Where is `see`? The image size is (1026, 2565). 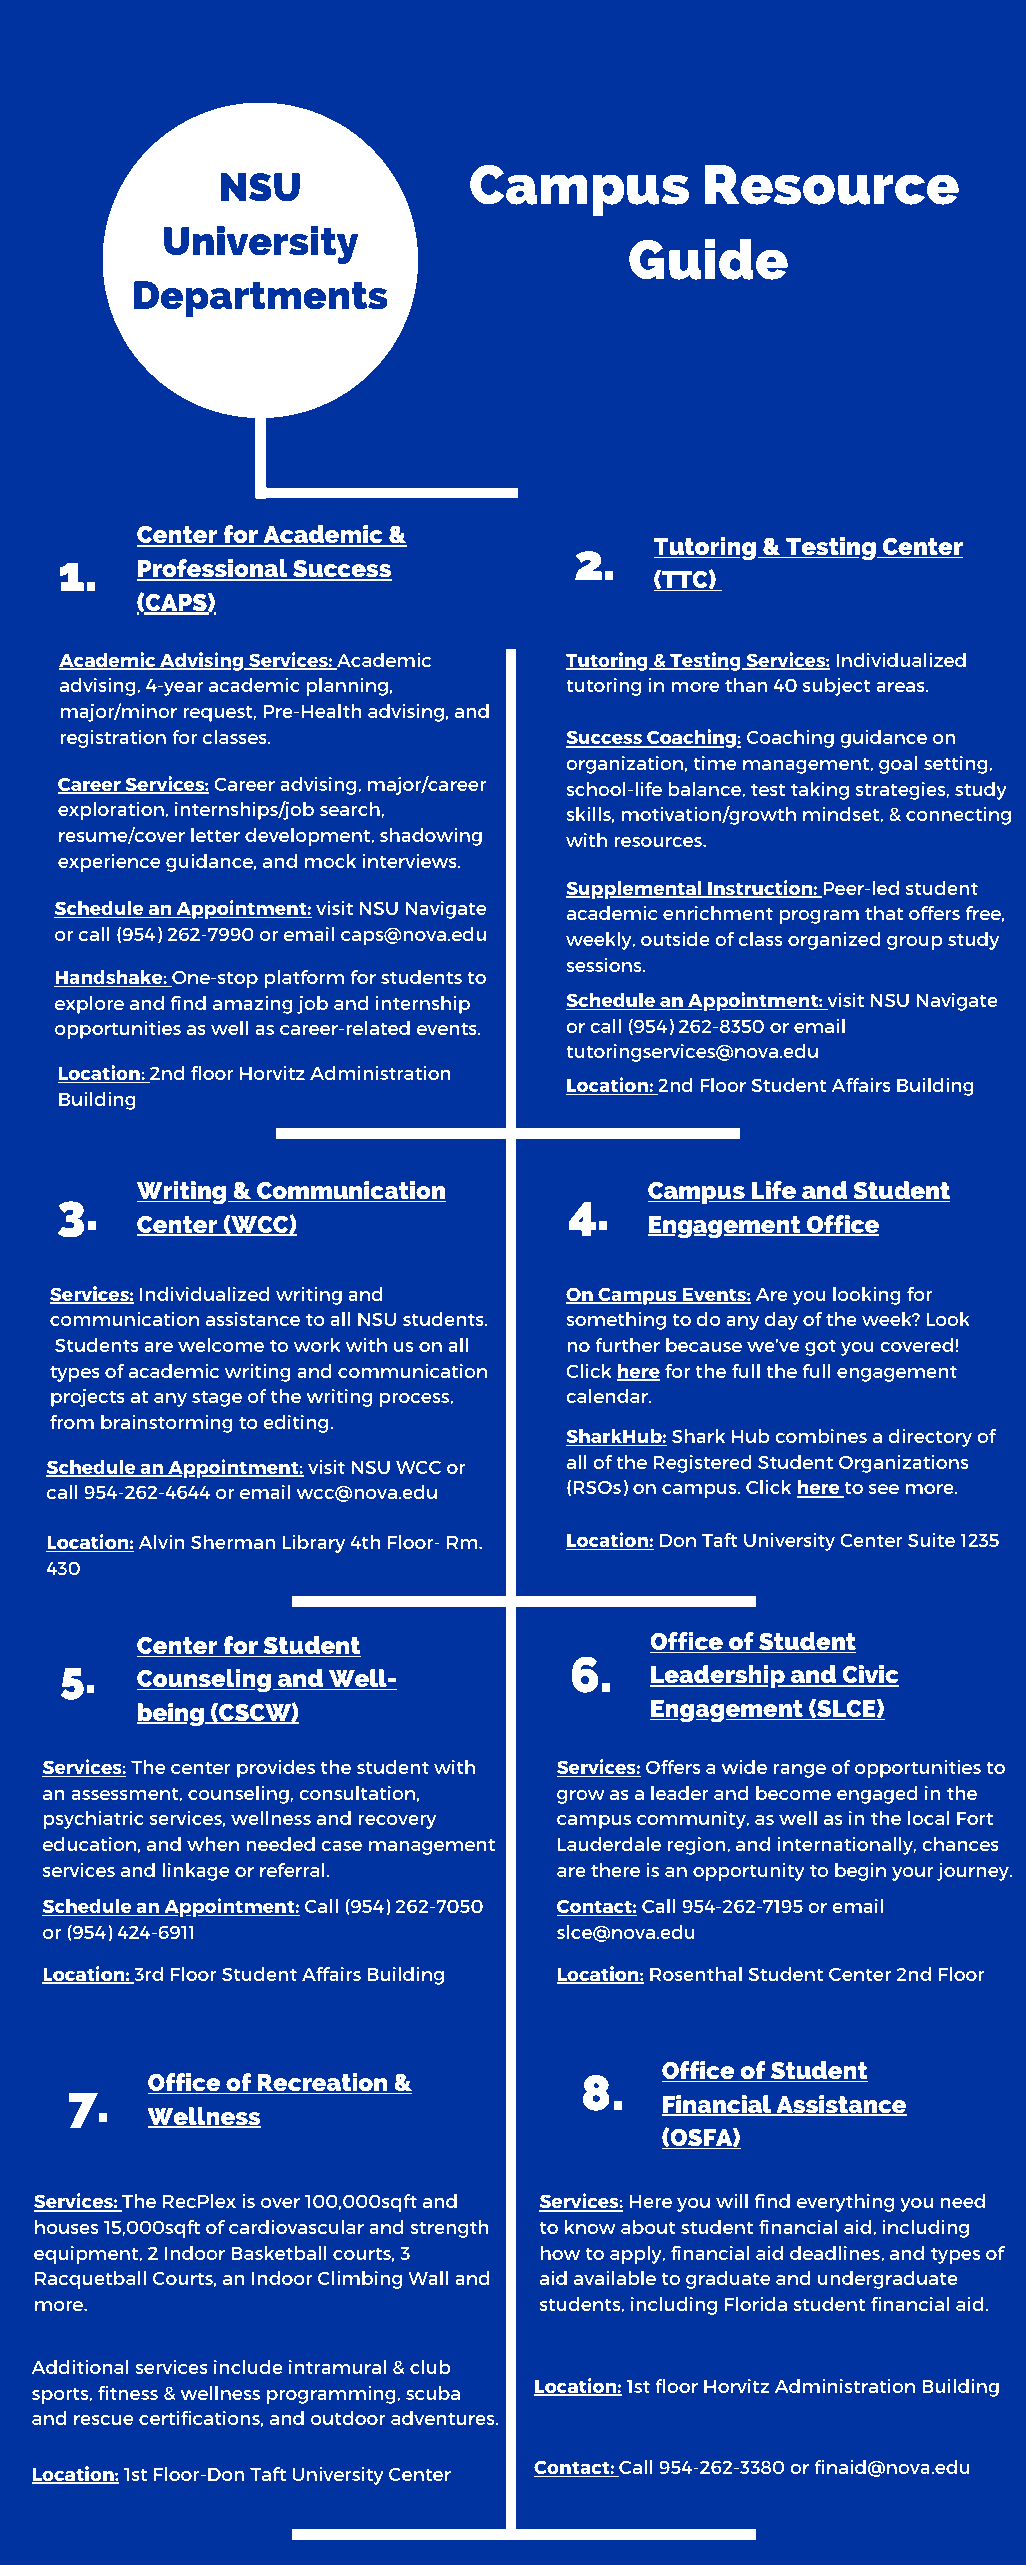
see is located at coordinates (884, 1489).
